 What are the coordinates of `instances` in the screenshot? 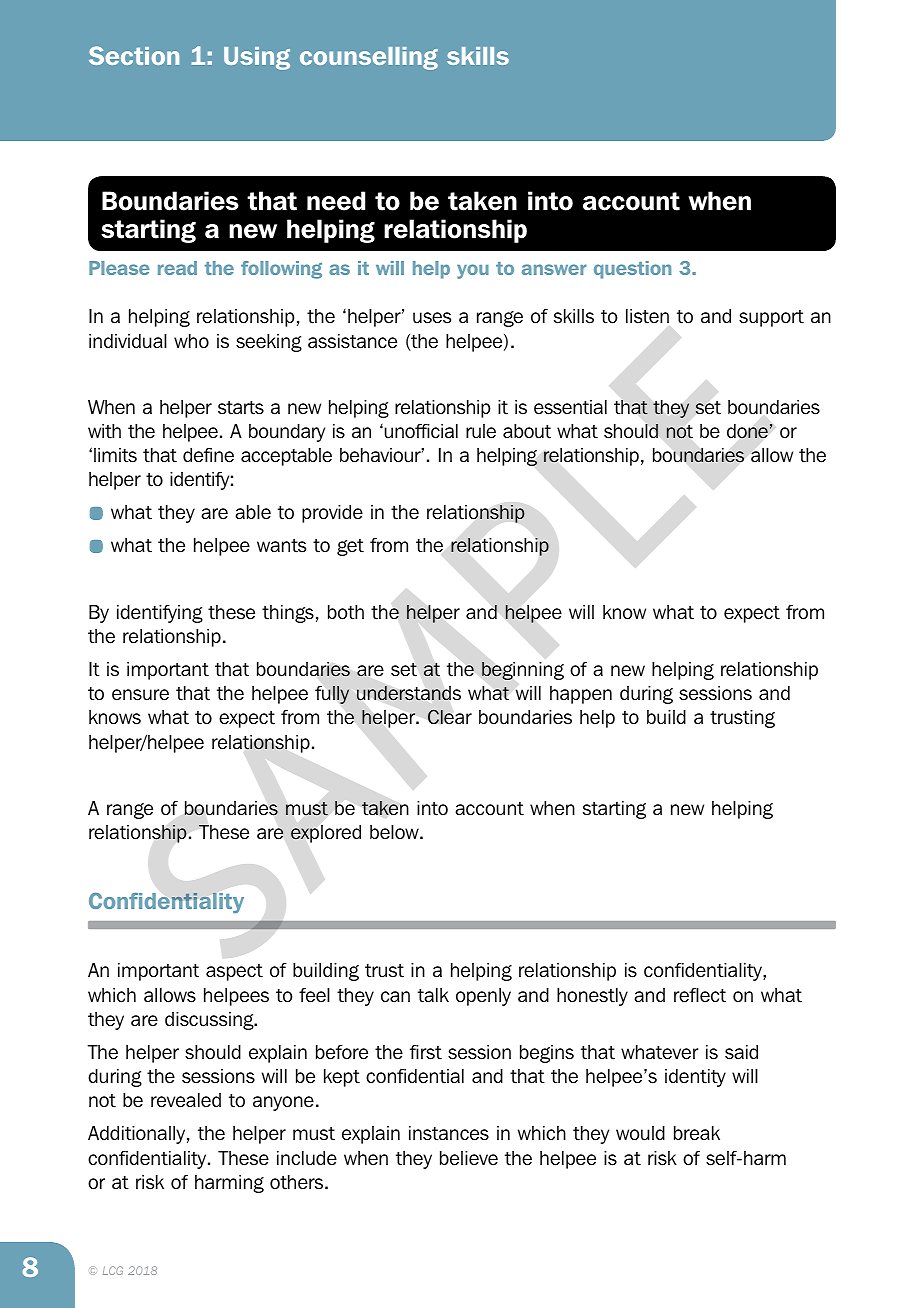 It's located at (449, 1133).
